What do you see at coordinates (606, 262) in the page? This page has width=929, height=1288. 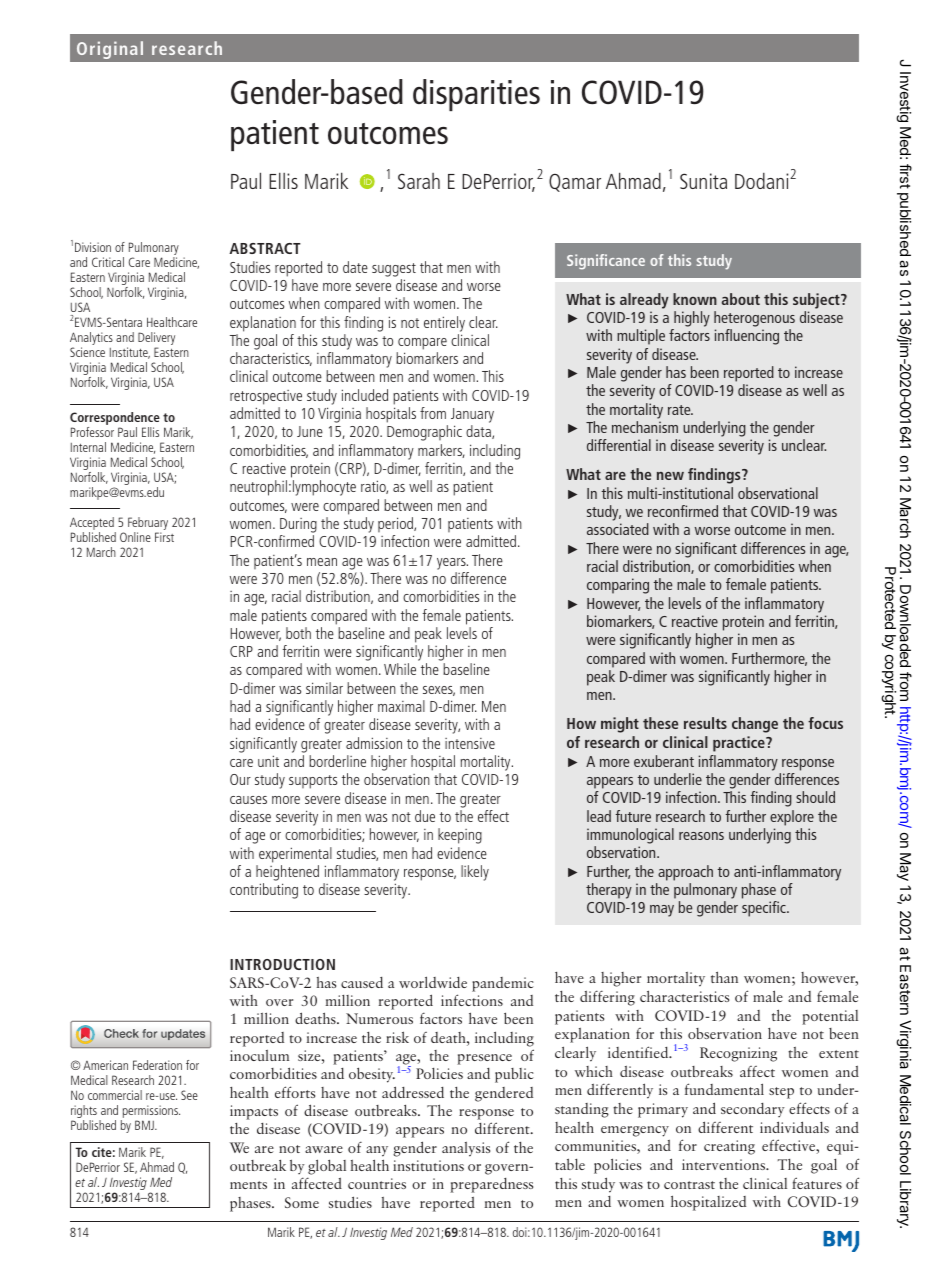 I see `Significance` at bounding box center [606, 262].
